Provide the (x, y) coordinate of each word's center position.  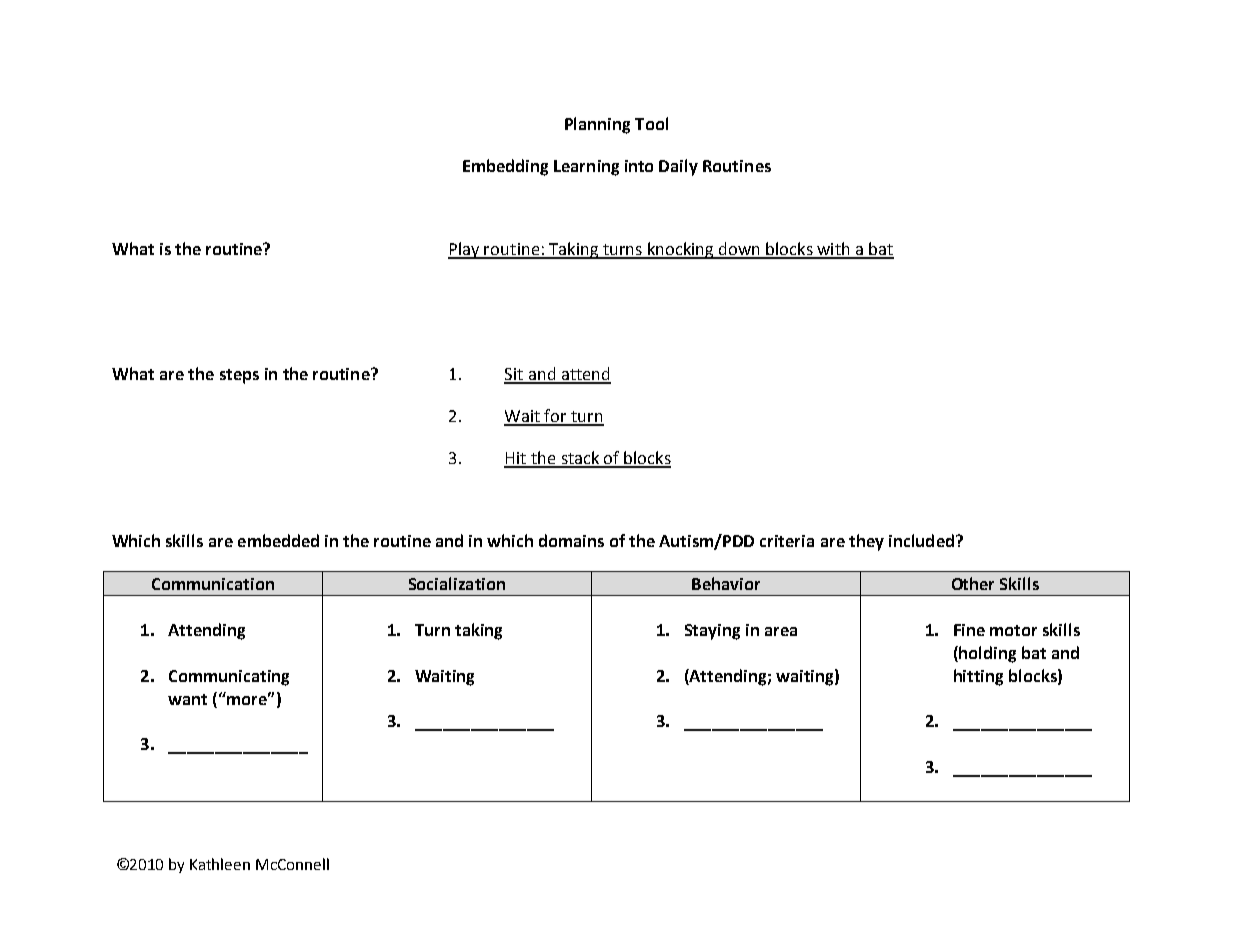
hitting (978, 677)
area (781, 631)
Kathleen (220, 864)
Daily (678, 167)
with (833, 250)
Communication (213, 584)
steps (239, 376)
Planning (597, 125)
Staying (712, 632)
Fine (969, 630)
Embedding (505, 167)
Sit (514, 375)
